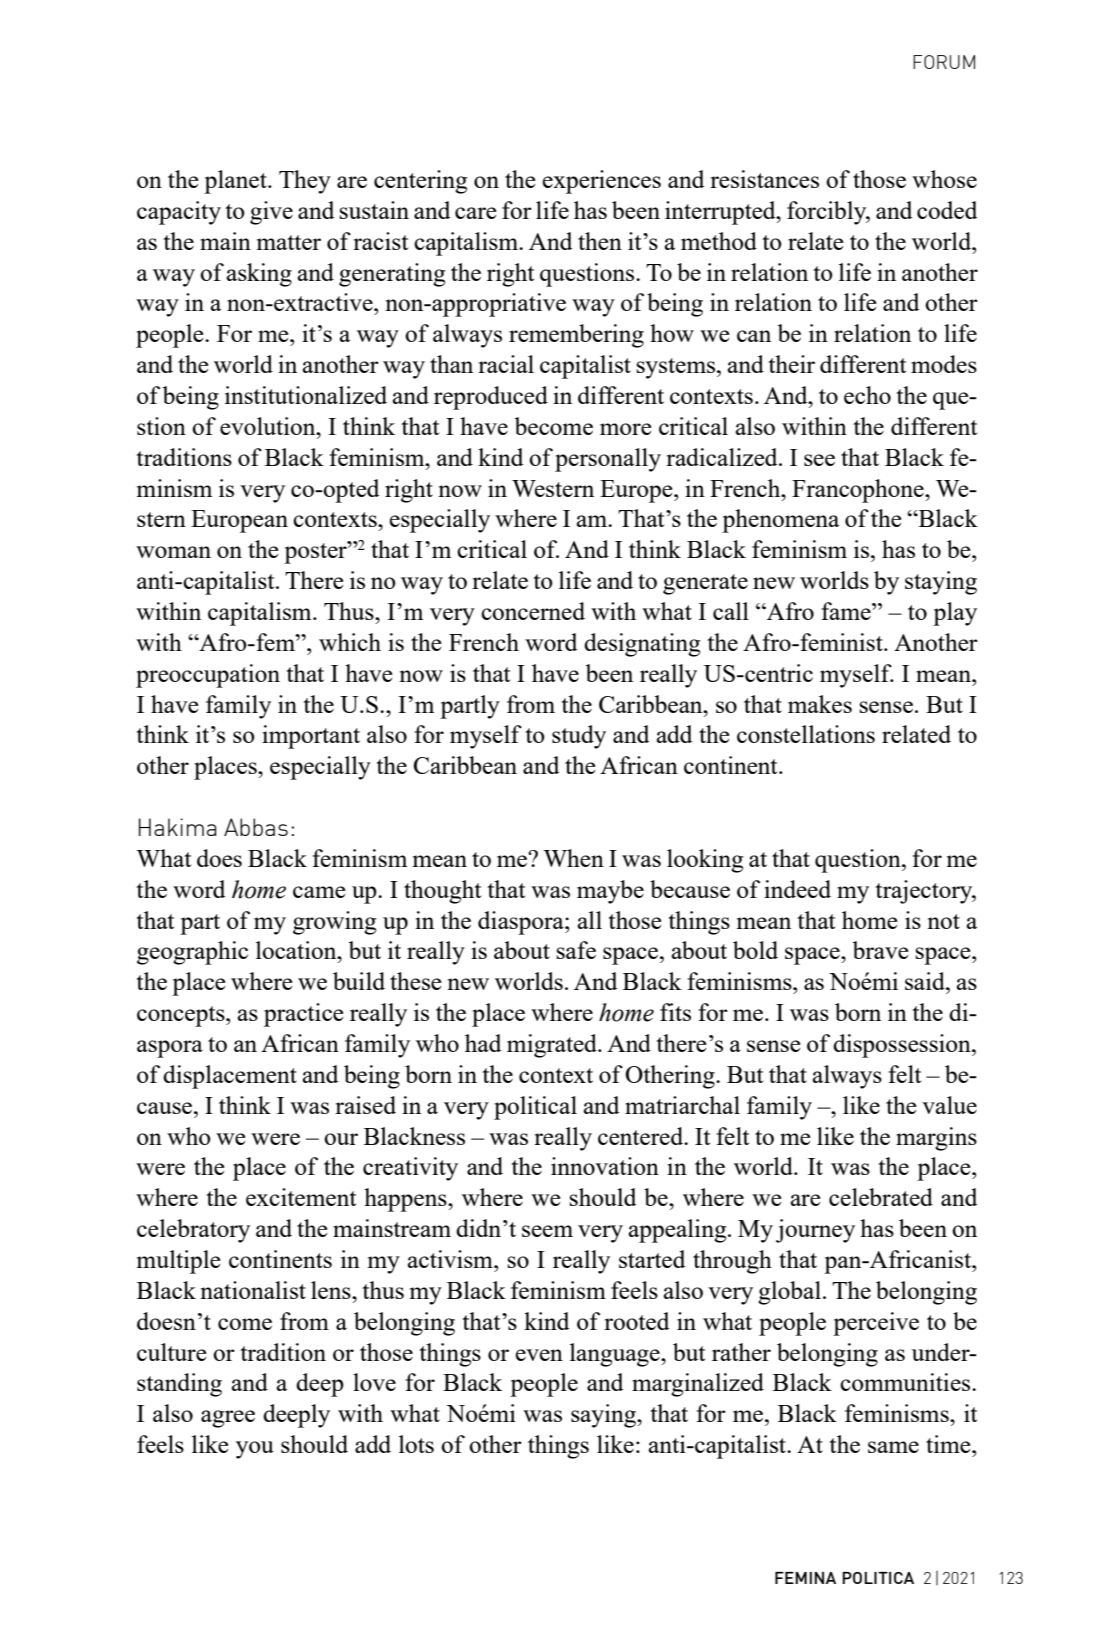 The width and height of the page is (1114, 1640). I want to click on indeed, so click(797, 889).
